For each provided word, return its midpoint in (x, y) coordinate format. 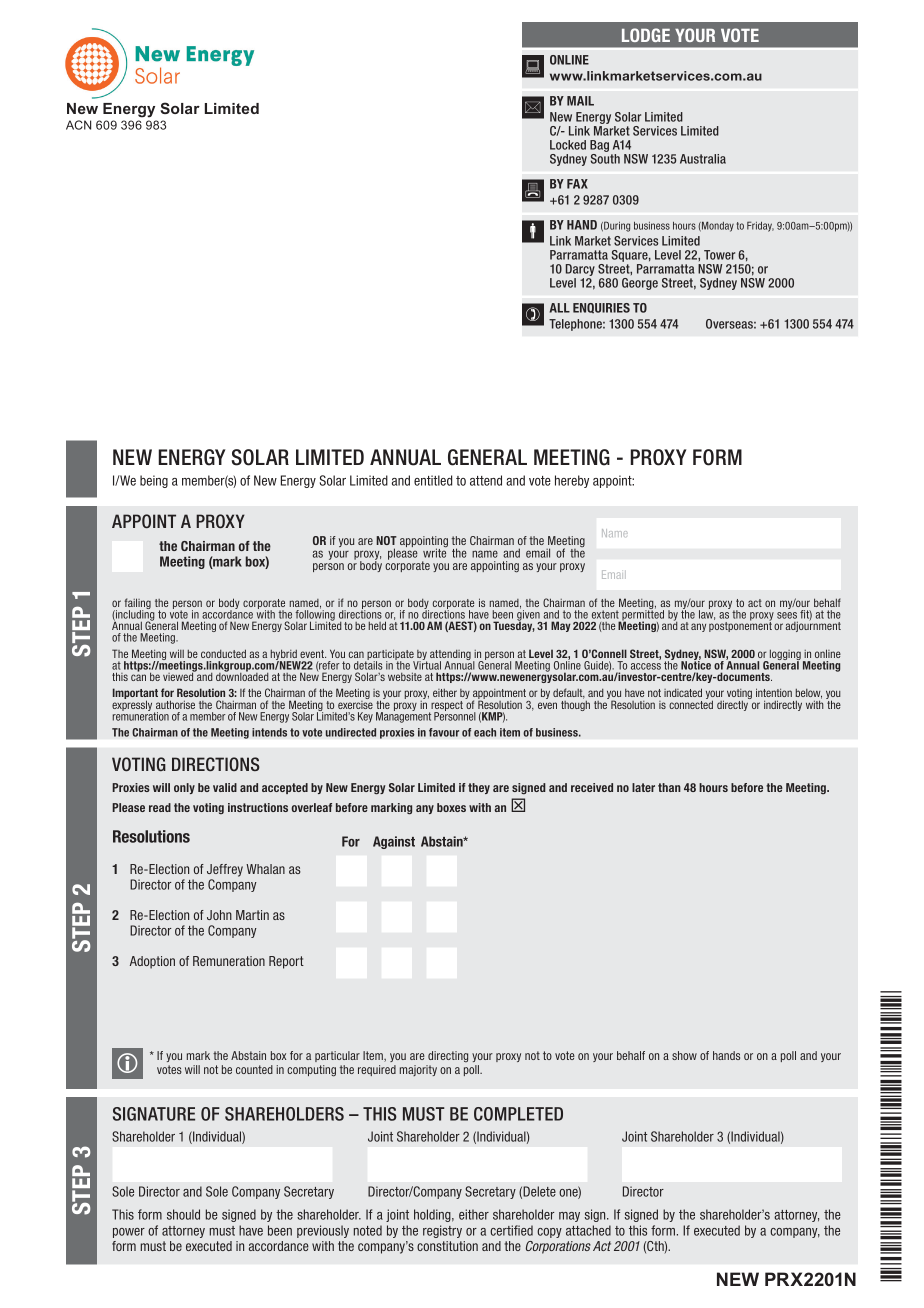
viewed (179, 676)
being (154, 481)
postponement (740, 626)
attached (588, 1230)
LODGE (646, 35)
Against (394, 842)
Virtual (427, 664)
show (684, 1055)
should (183, 1214)
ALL (560, 308)
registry (442, 1231)
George (640, 284)
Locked (568, 145)
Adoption (152, 962)
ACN (78, 125)
